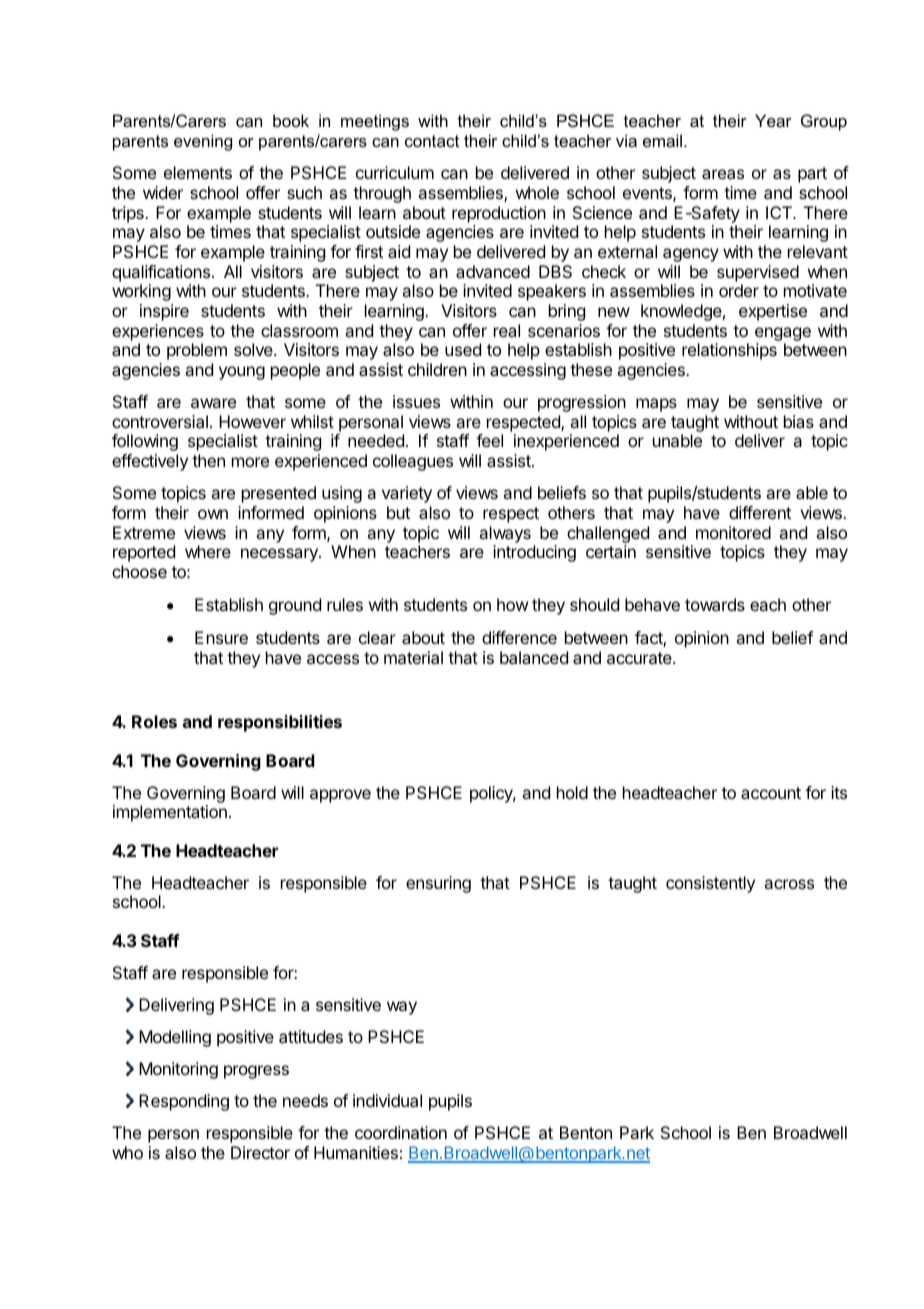 This screenshot has height=1309, width=924. Describe the element at coordinates (760, 512) in the screenshot. I see `different` at that location.
